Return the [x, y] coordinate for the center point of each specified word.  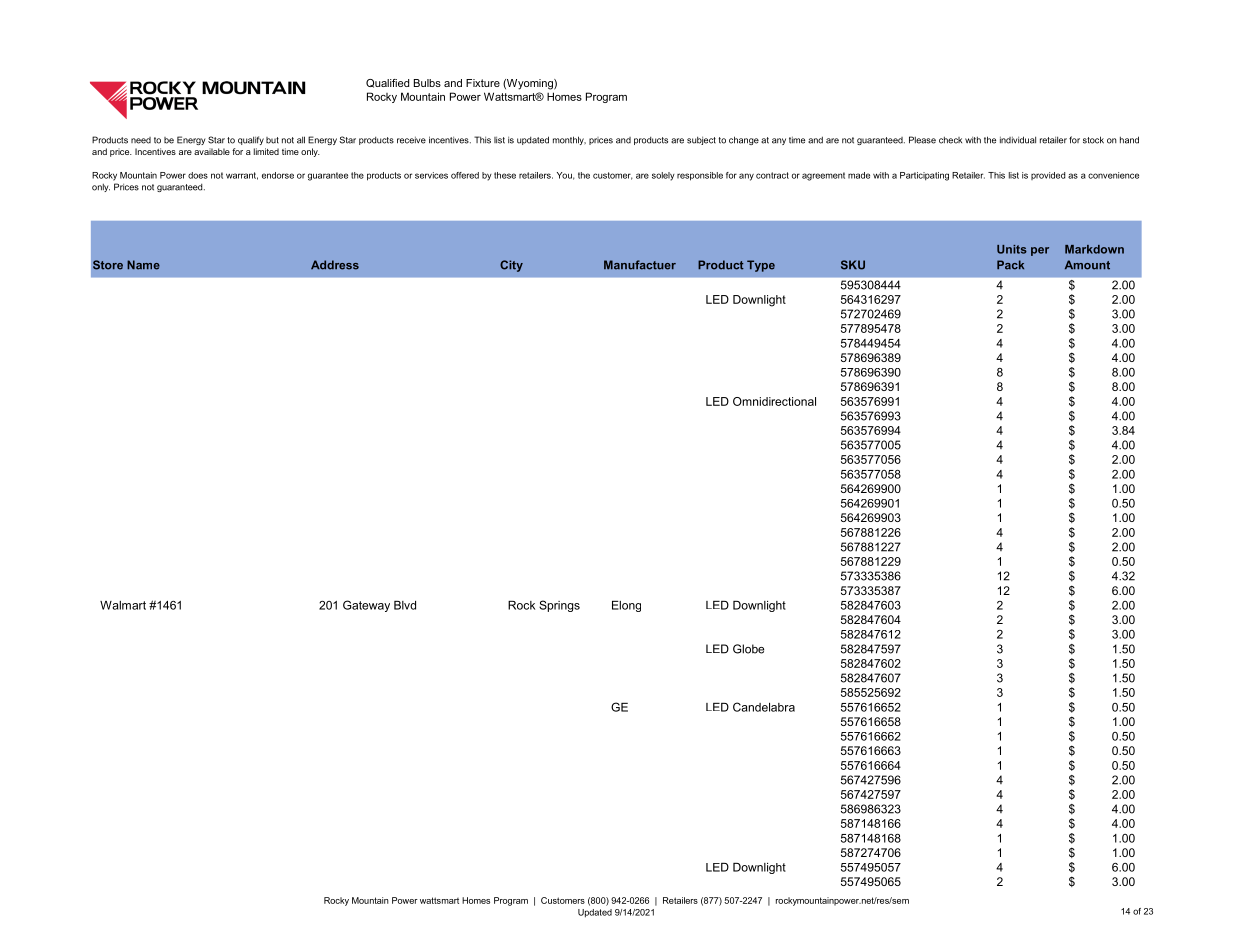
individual [1018, 140]
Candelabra [764, 707]
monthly [569, 140]
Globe [748, 649]
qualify [251, 140]
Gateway [366, 606]
